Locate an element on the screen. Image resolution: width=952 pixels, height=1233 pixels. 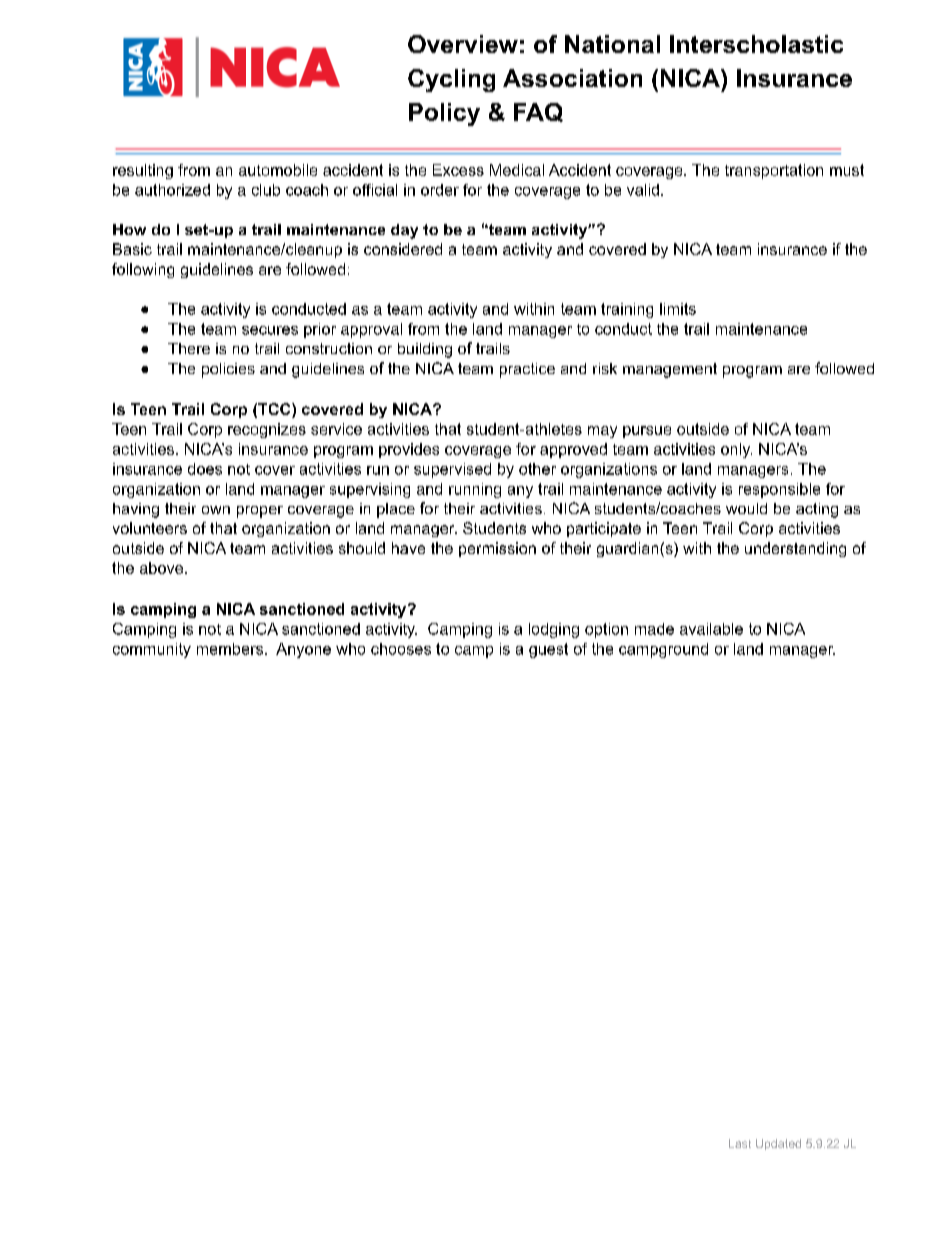
members is located at coordinates (230, 649).
